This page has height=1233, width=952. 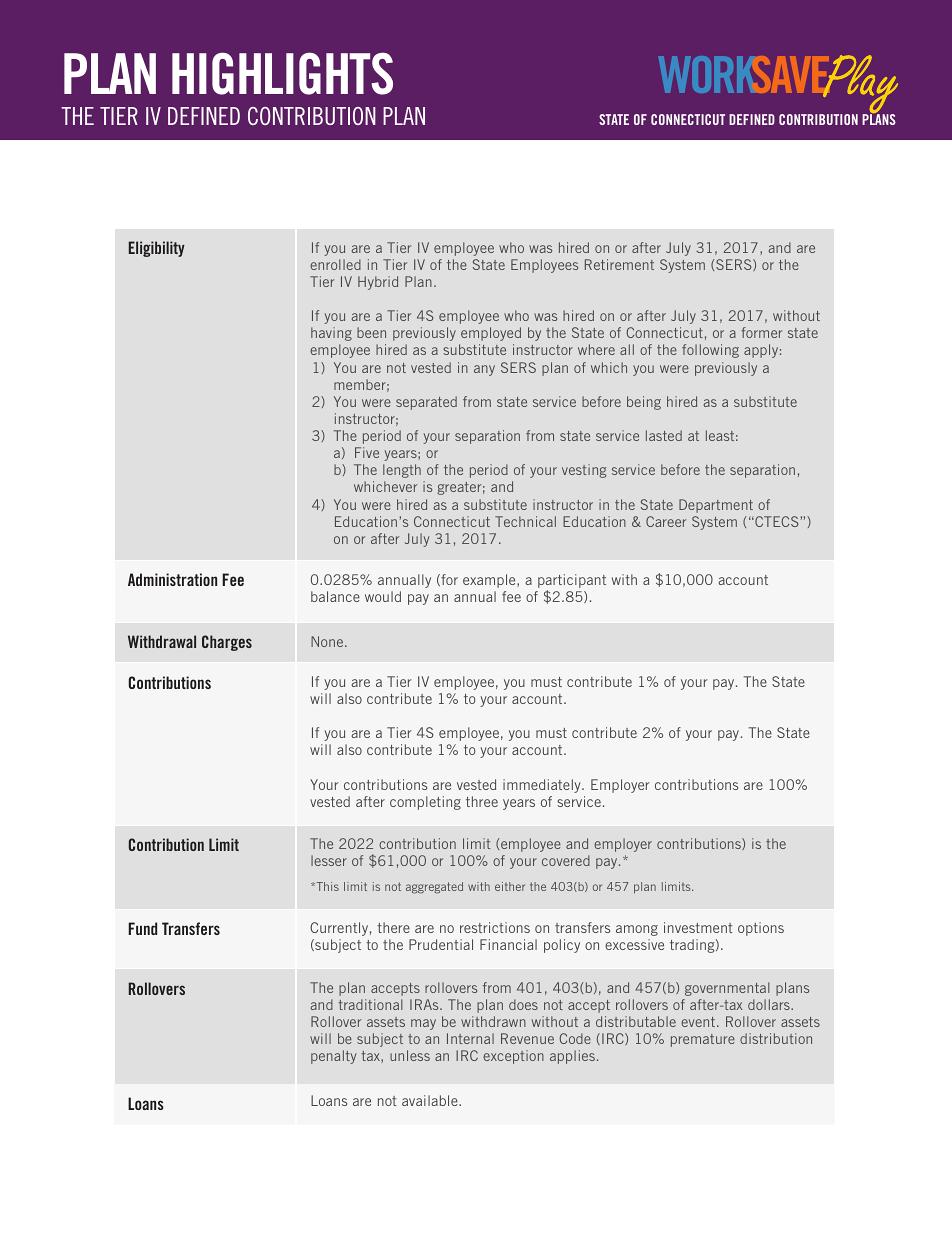 What do you see at coordinates (619, 264) in the page?
I see `Retirement` at bounding box center [619, 264].
